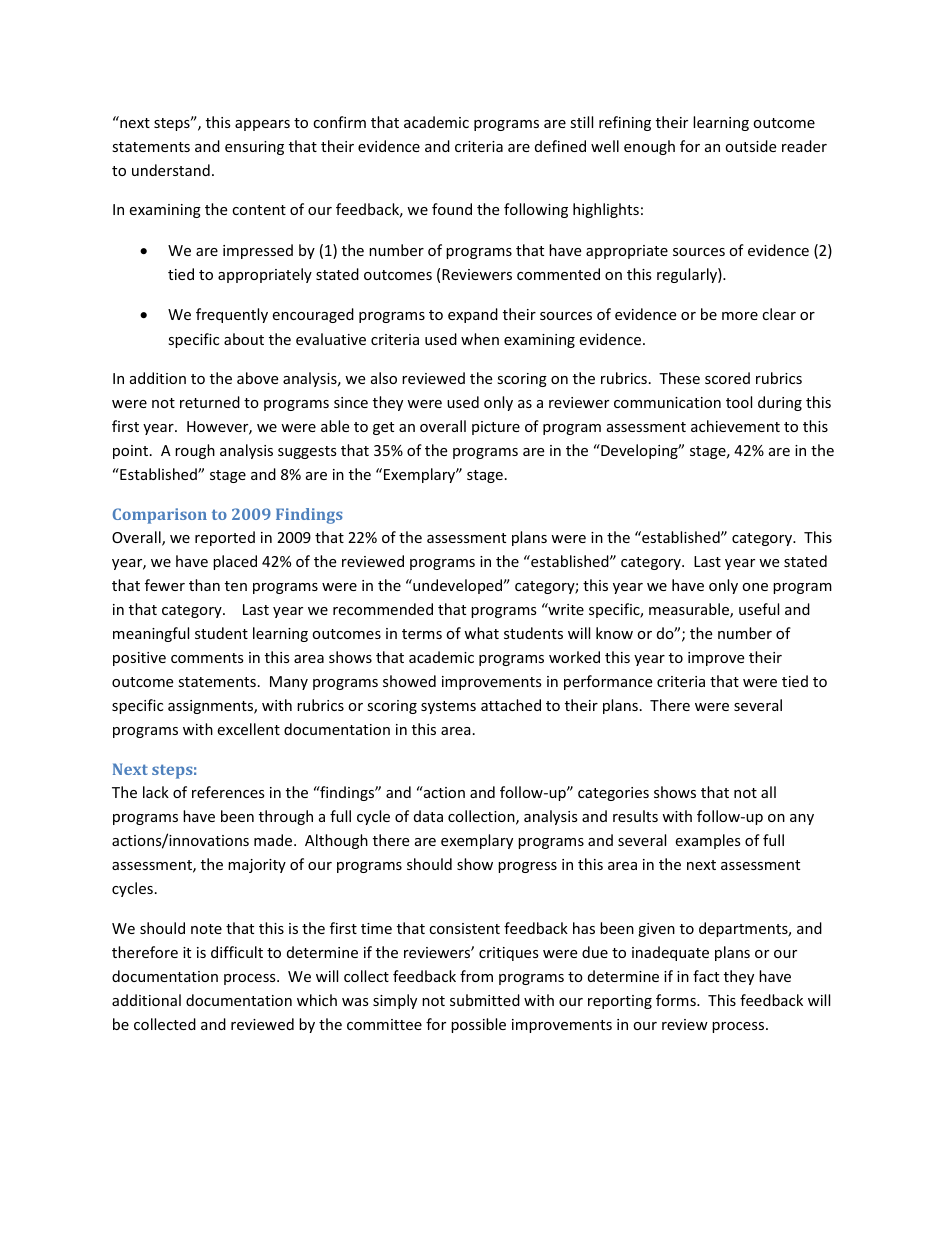 The image size is (952, 1233). What do you see at coordinates (452, 209) in the screenshot?
I see `found` at bounding box center [452, 209].
